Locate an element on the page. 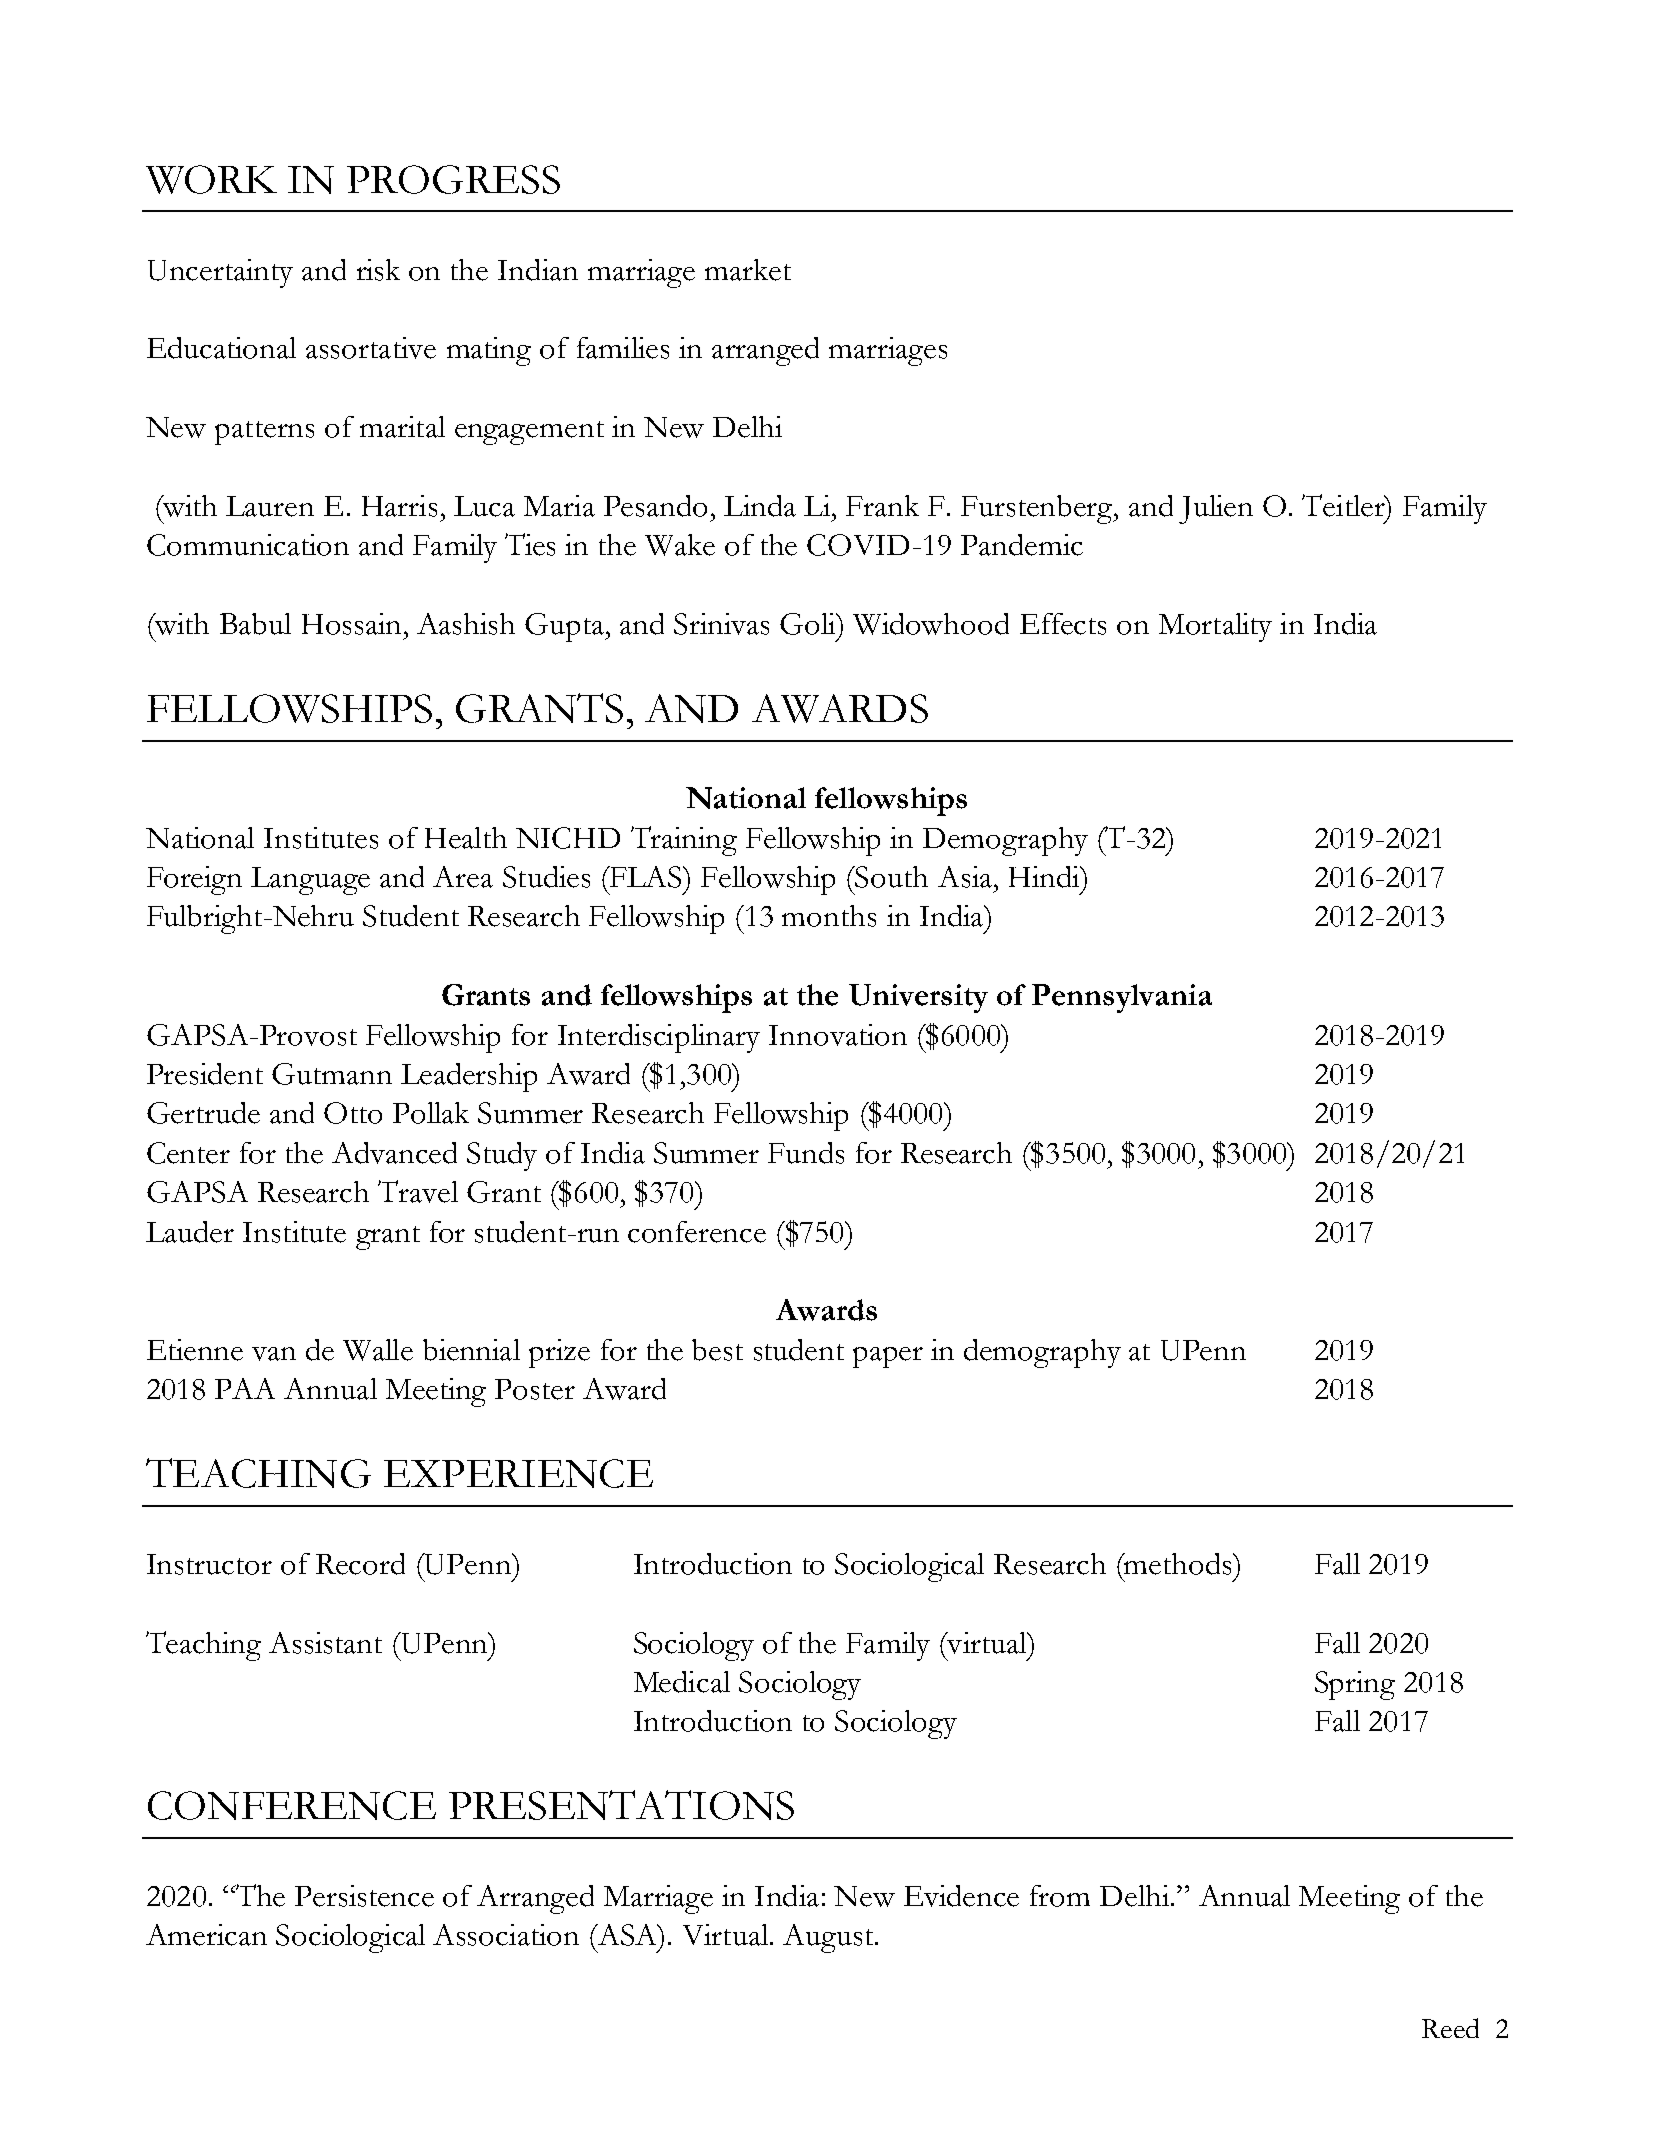  Mortality is located at coordinates (1215, 627).
